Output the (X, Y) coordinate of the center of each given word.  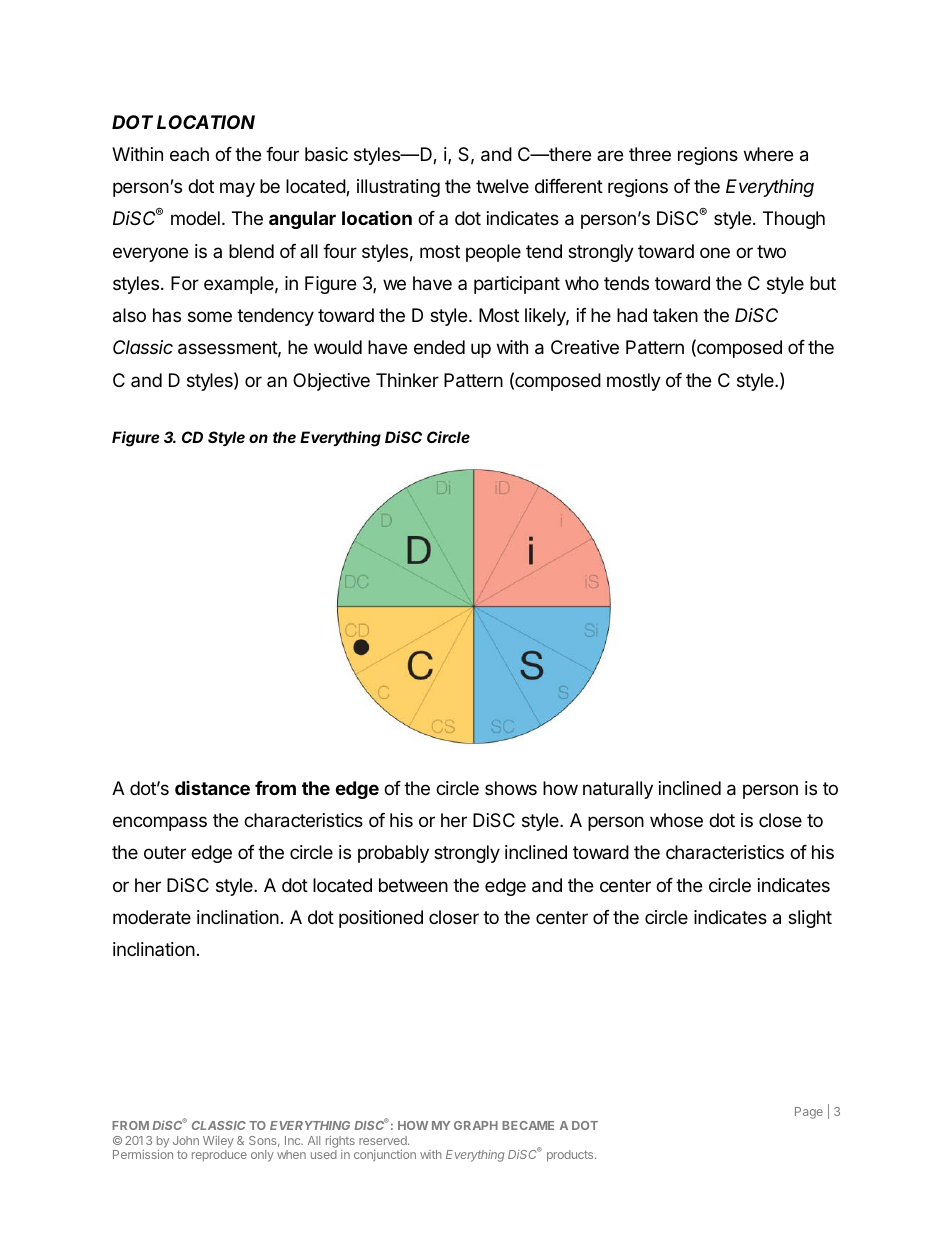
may (237, 189)
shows (511, 788)
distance (212, 788)
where (768, 154)
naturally (618, 790)
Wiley (218, 1143)
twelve (502, 186)
